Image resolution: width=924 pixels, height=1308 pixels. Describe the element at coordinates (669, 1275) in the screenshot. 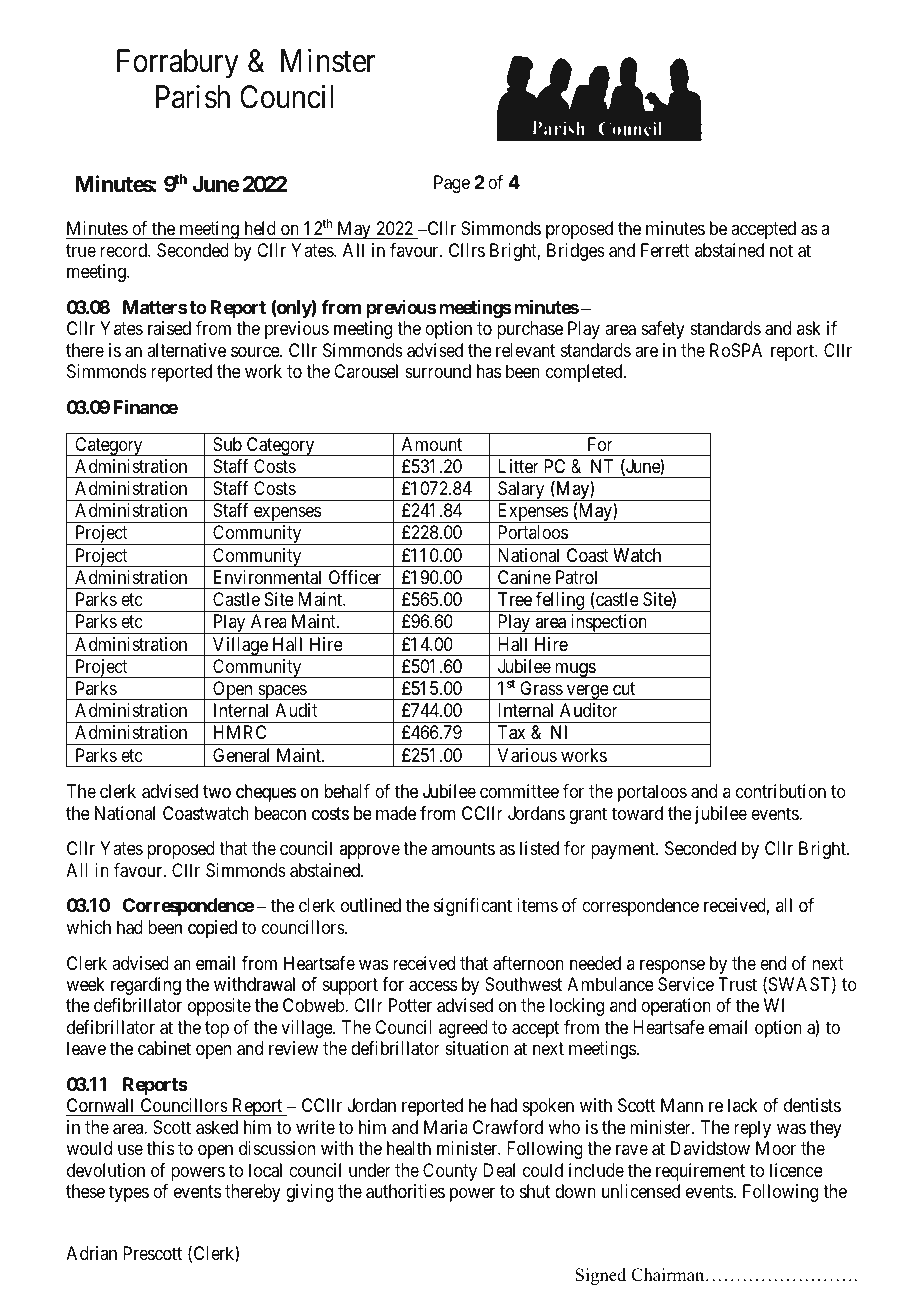

I see `Chairman` at that location.
